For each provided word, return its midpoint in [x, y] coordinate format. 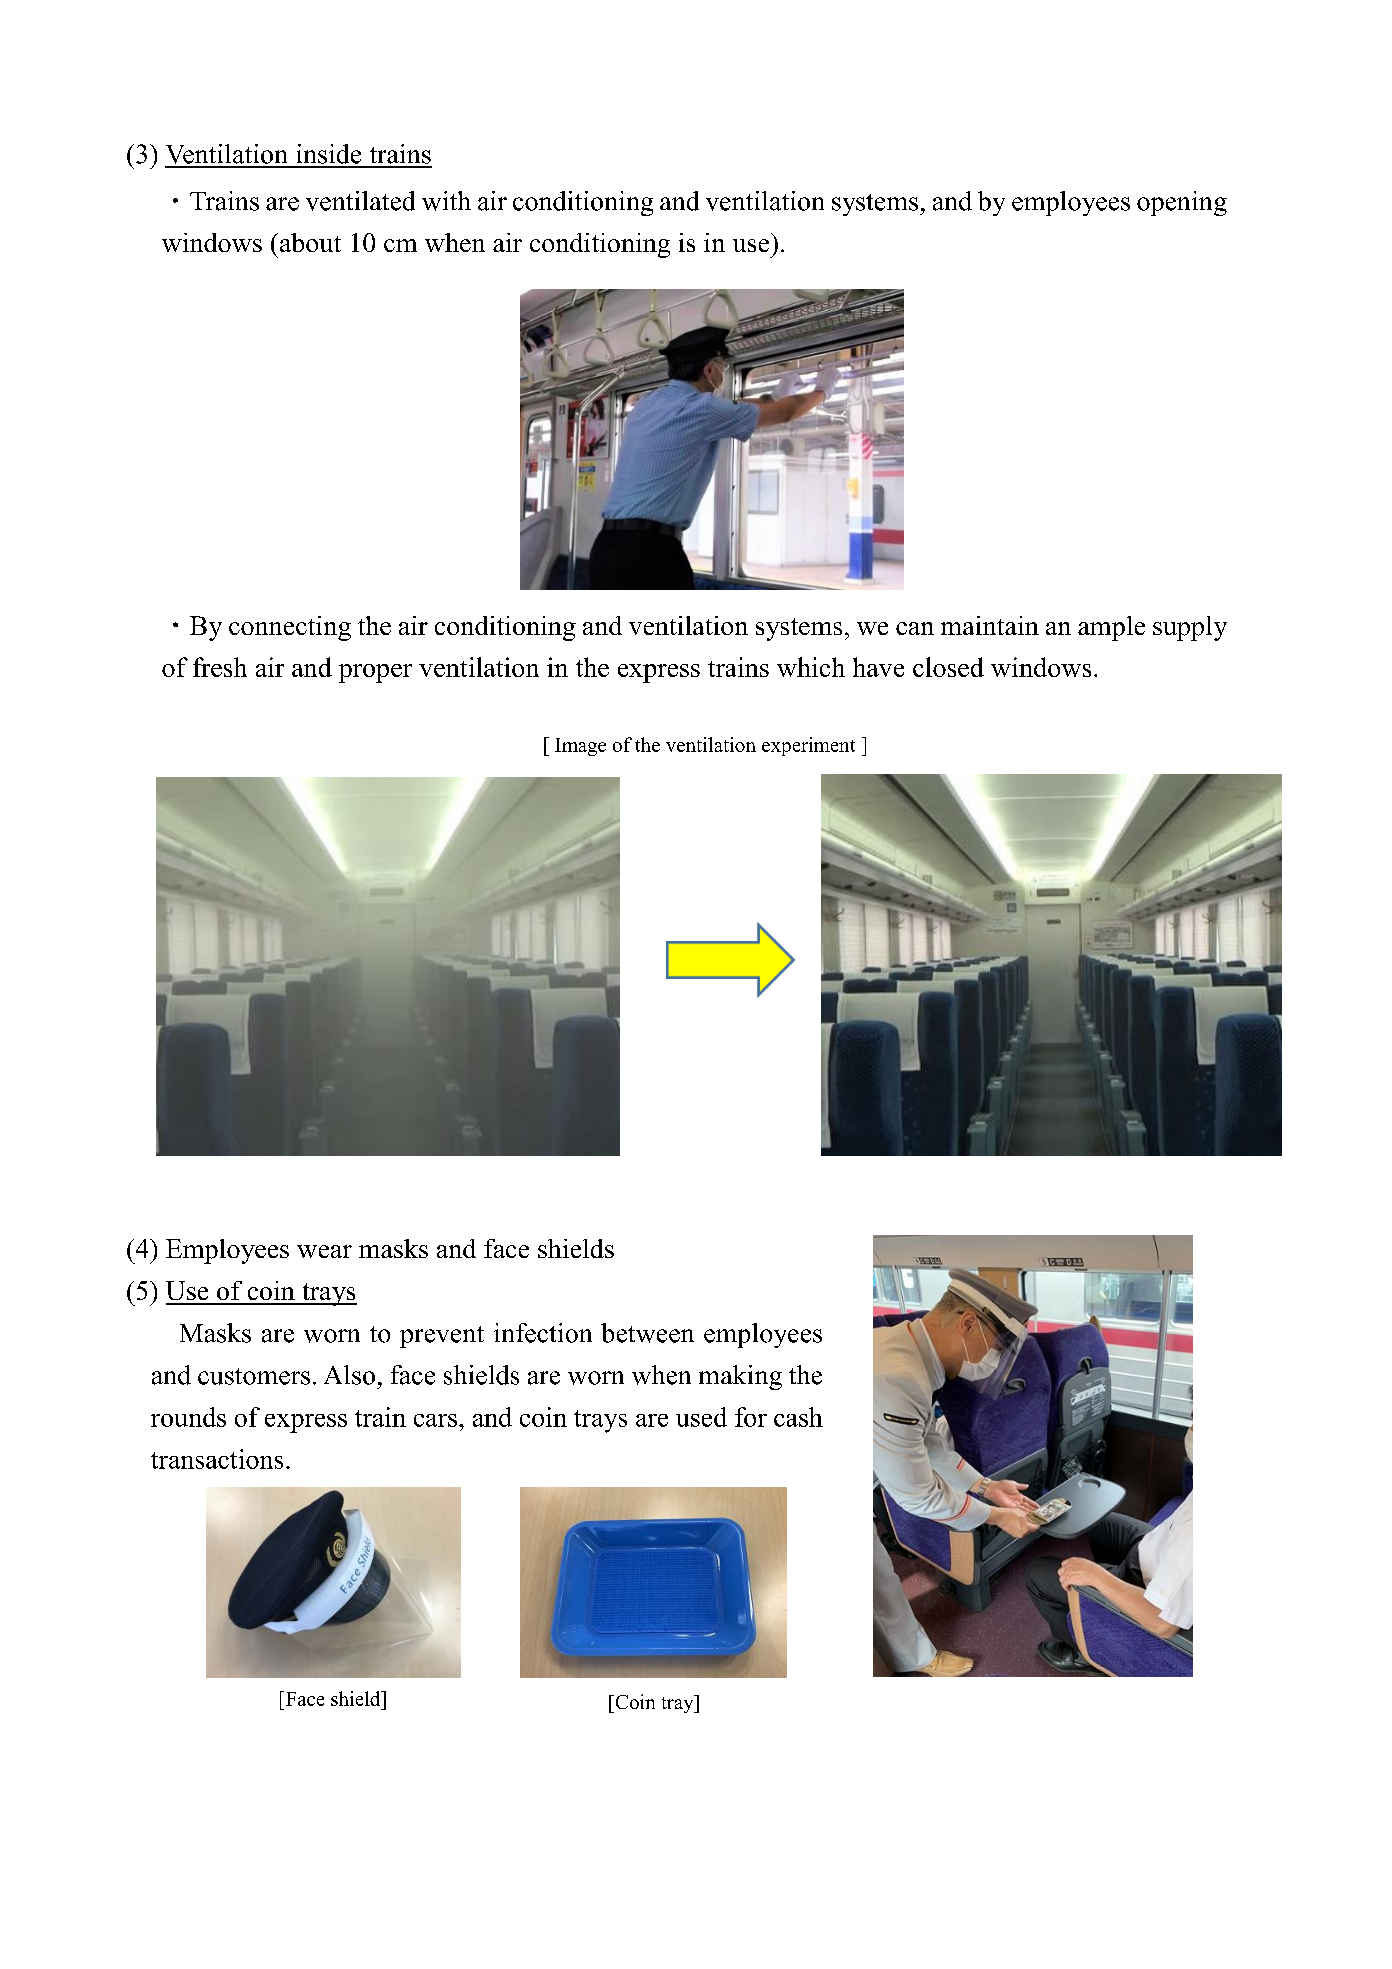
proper [375, 673]
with [446, 201]
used [701, 1417]
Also [349, 1375]
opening [1182, 203]
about [310, 242]
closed [948, 667]
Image [580, 747]
